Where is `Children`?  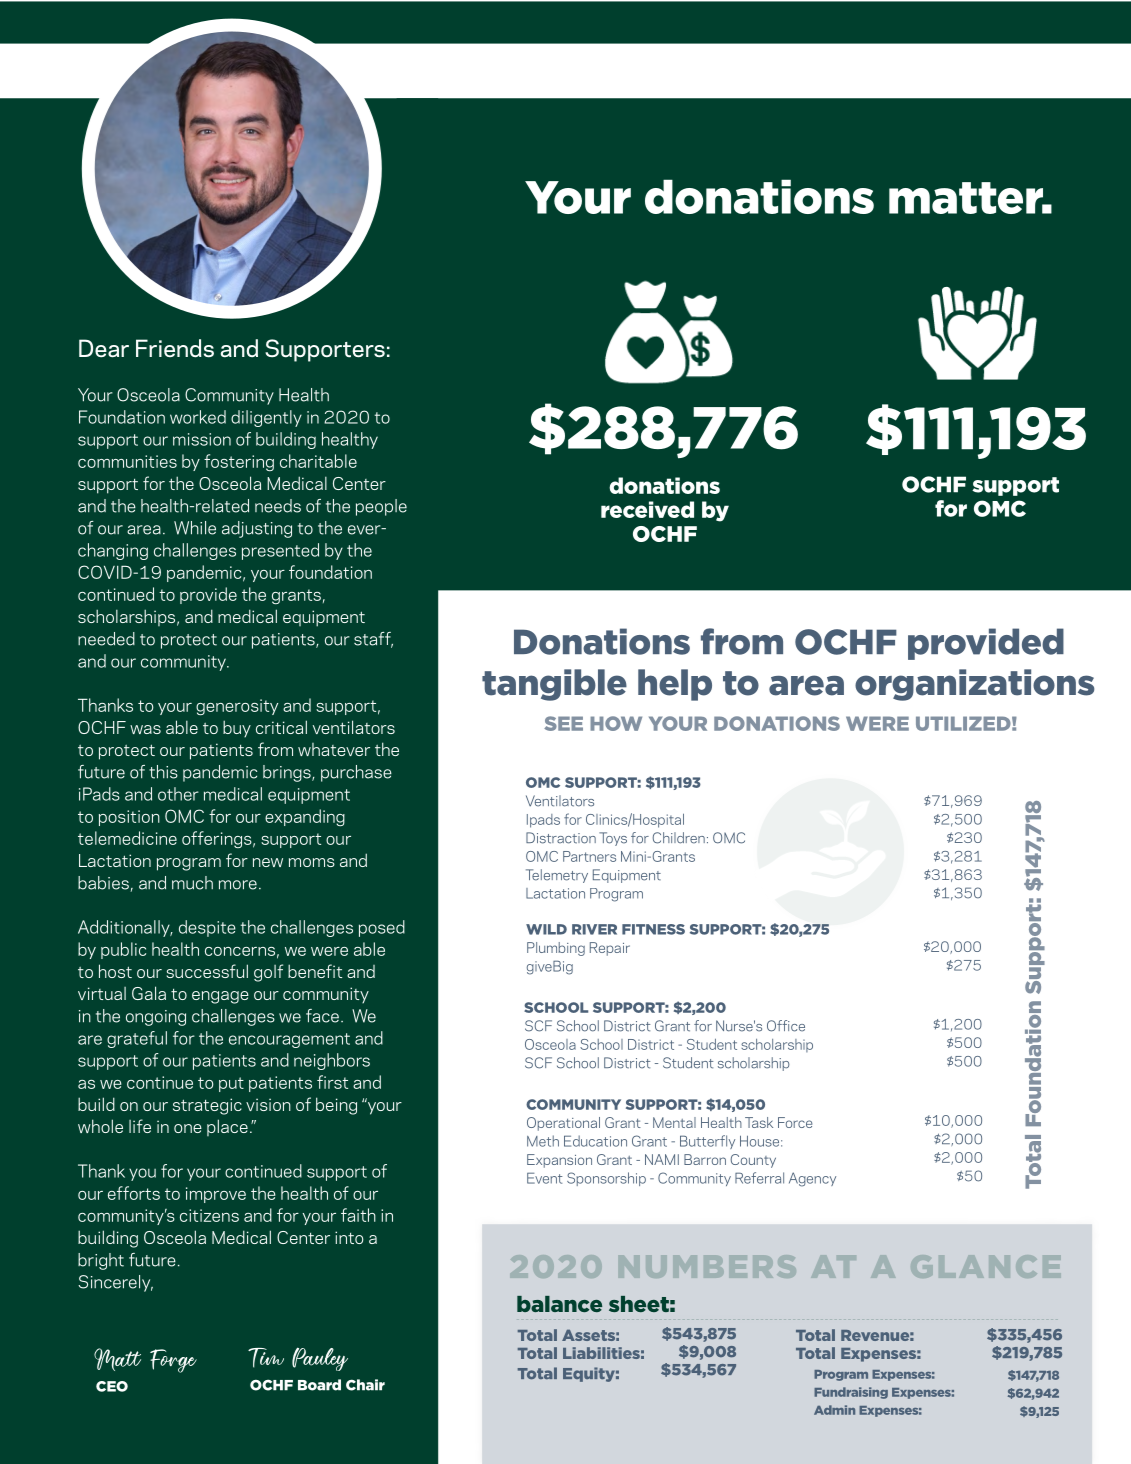
Children is located at coordinates (679, 838).
